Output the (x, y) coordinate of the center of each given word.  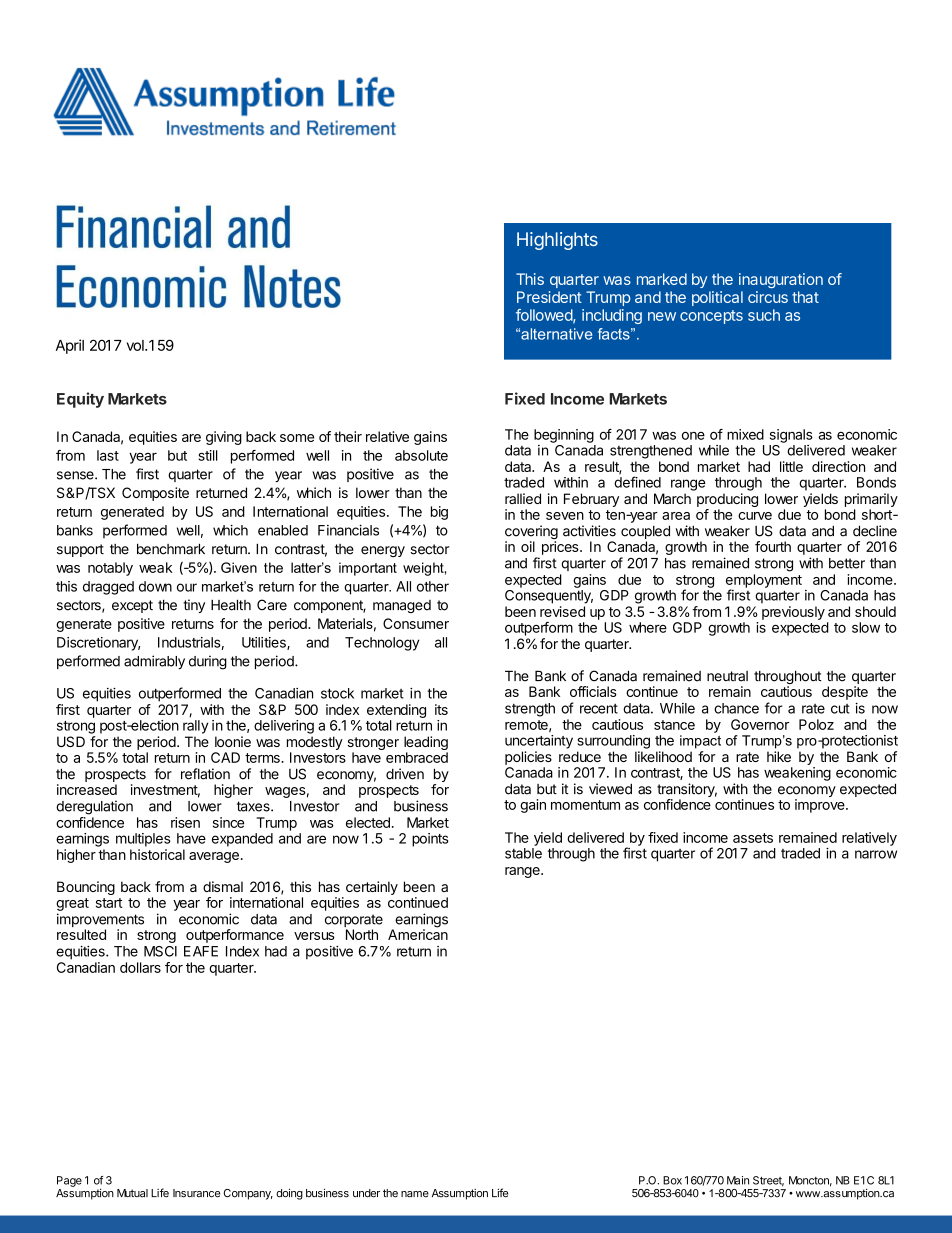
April (70, 346)
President (549, 297)
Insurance (196, 1193)
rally (195, 727)
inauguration (781, 280)
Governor (760, 724)
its (441, 709)
